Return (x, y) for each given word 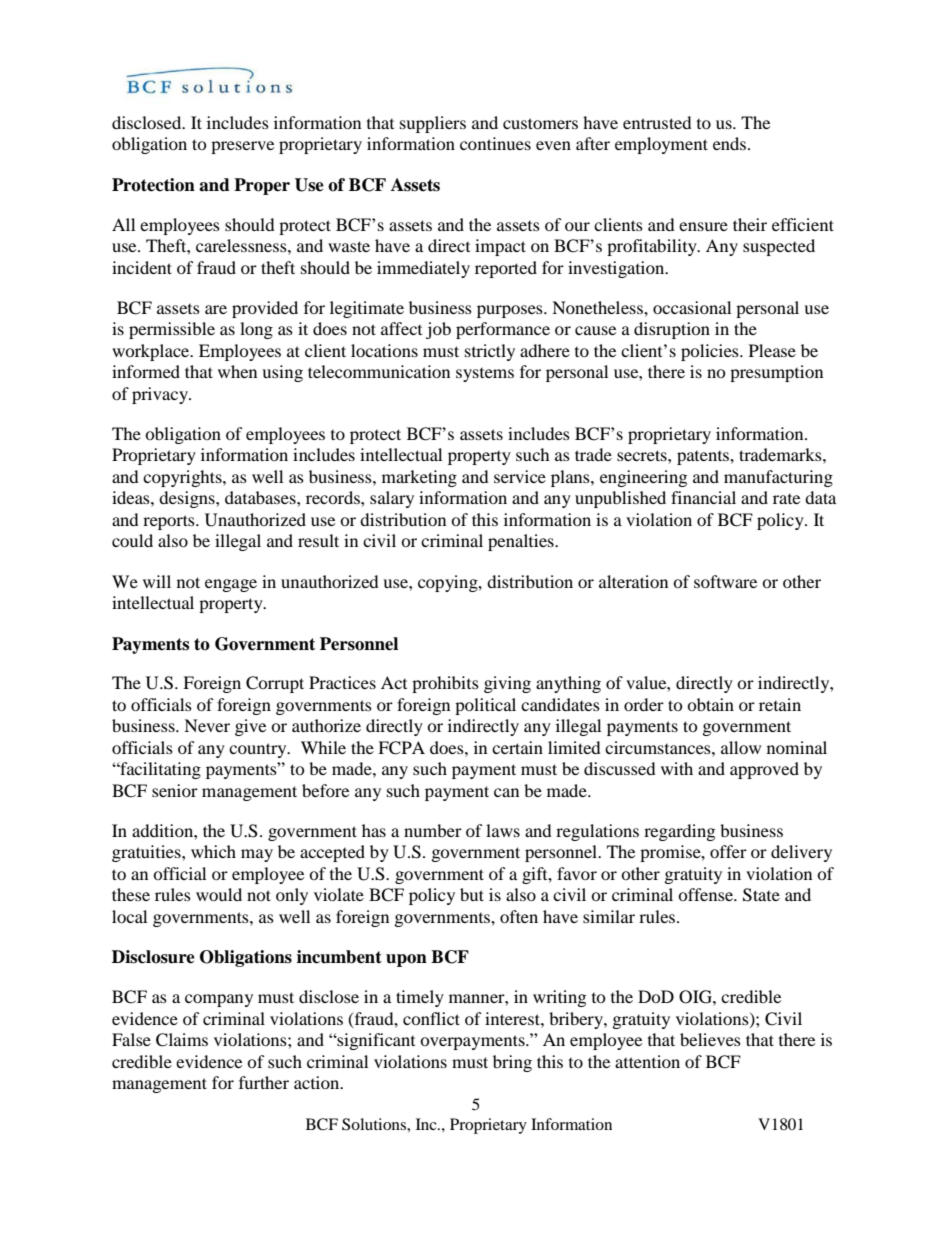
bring (512, 1063)
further (264, 1082)
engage (231, 585)
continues (495, 143)
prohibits (445, 684)
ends (731, 143)
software (725, 581)
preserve (242, 147)
